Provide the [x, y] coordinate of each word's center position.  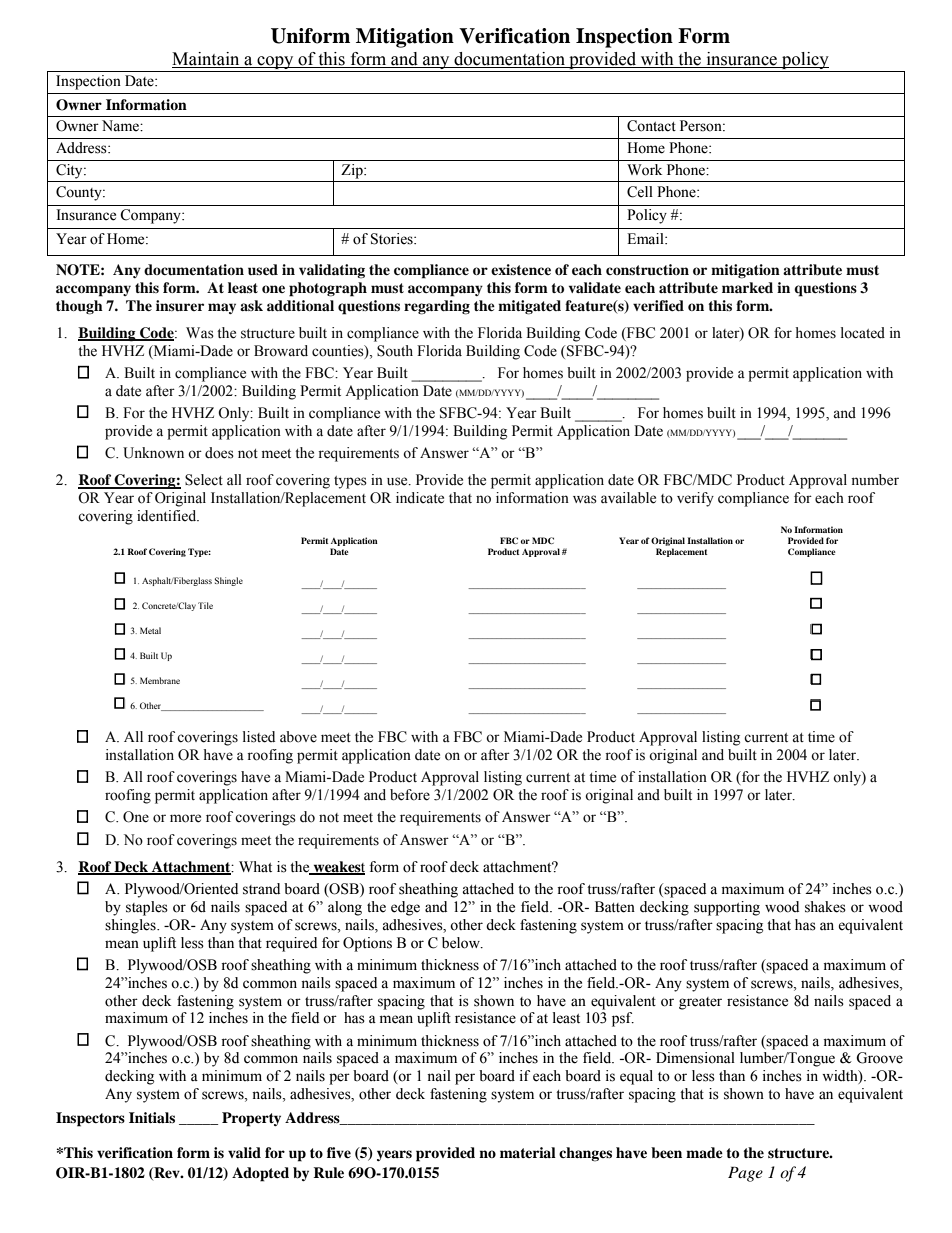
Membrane [160, 680]
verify [695, 499]
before [410, 795]
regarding [437, 307]
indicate [420, 498]
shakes [825, 907]
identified [168, 516]
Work [644, 170]
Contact [651, 126]
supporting [727, 908]
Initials [152, 1117]
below [462, 943]
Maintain [207, 60]
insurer [180, 305]
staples [147, 908]
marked [747, 287]
